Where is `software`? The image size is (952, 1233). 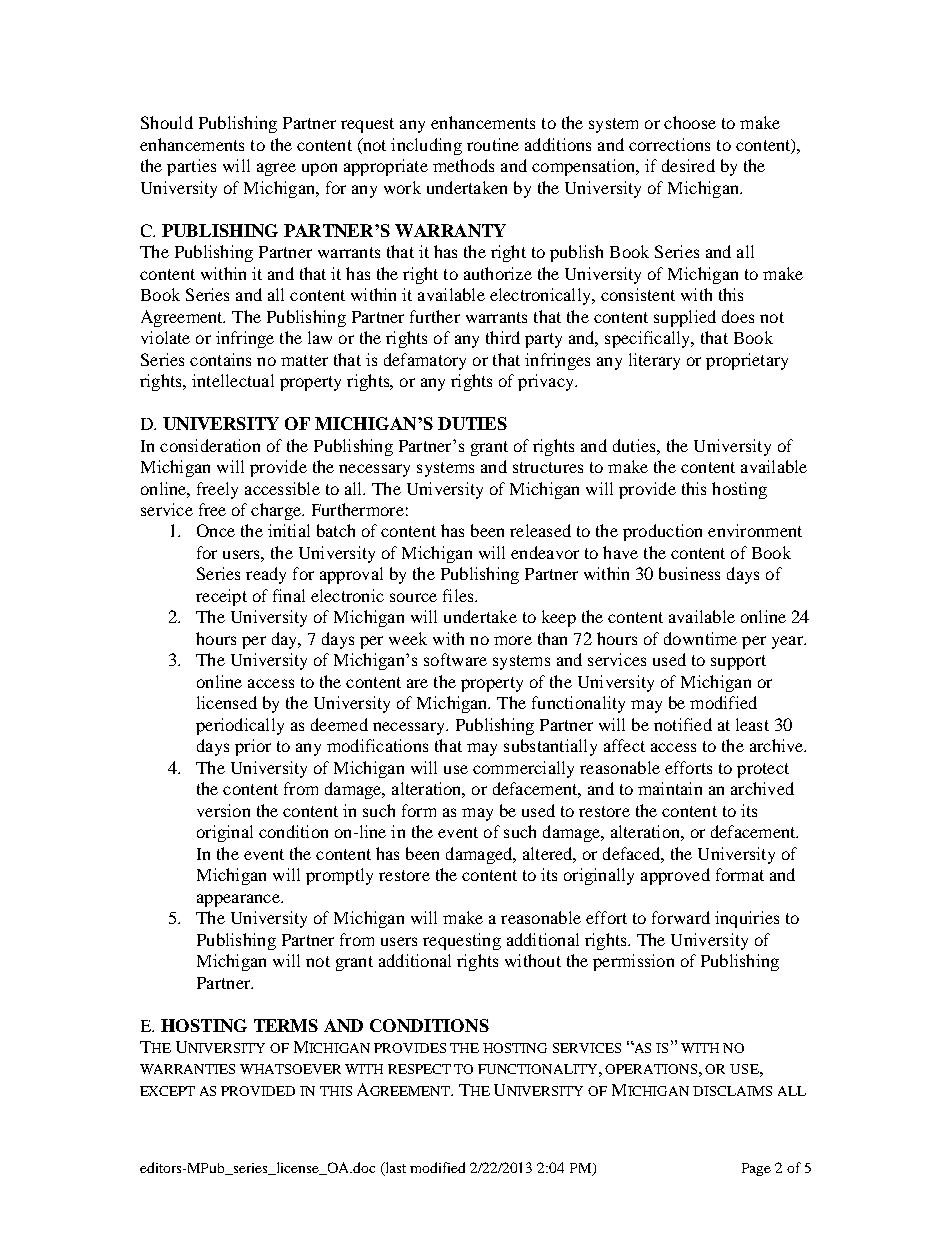 software is located at coordinates (455, 659).
